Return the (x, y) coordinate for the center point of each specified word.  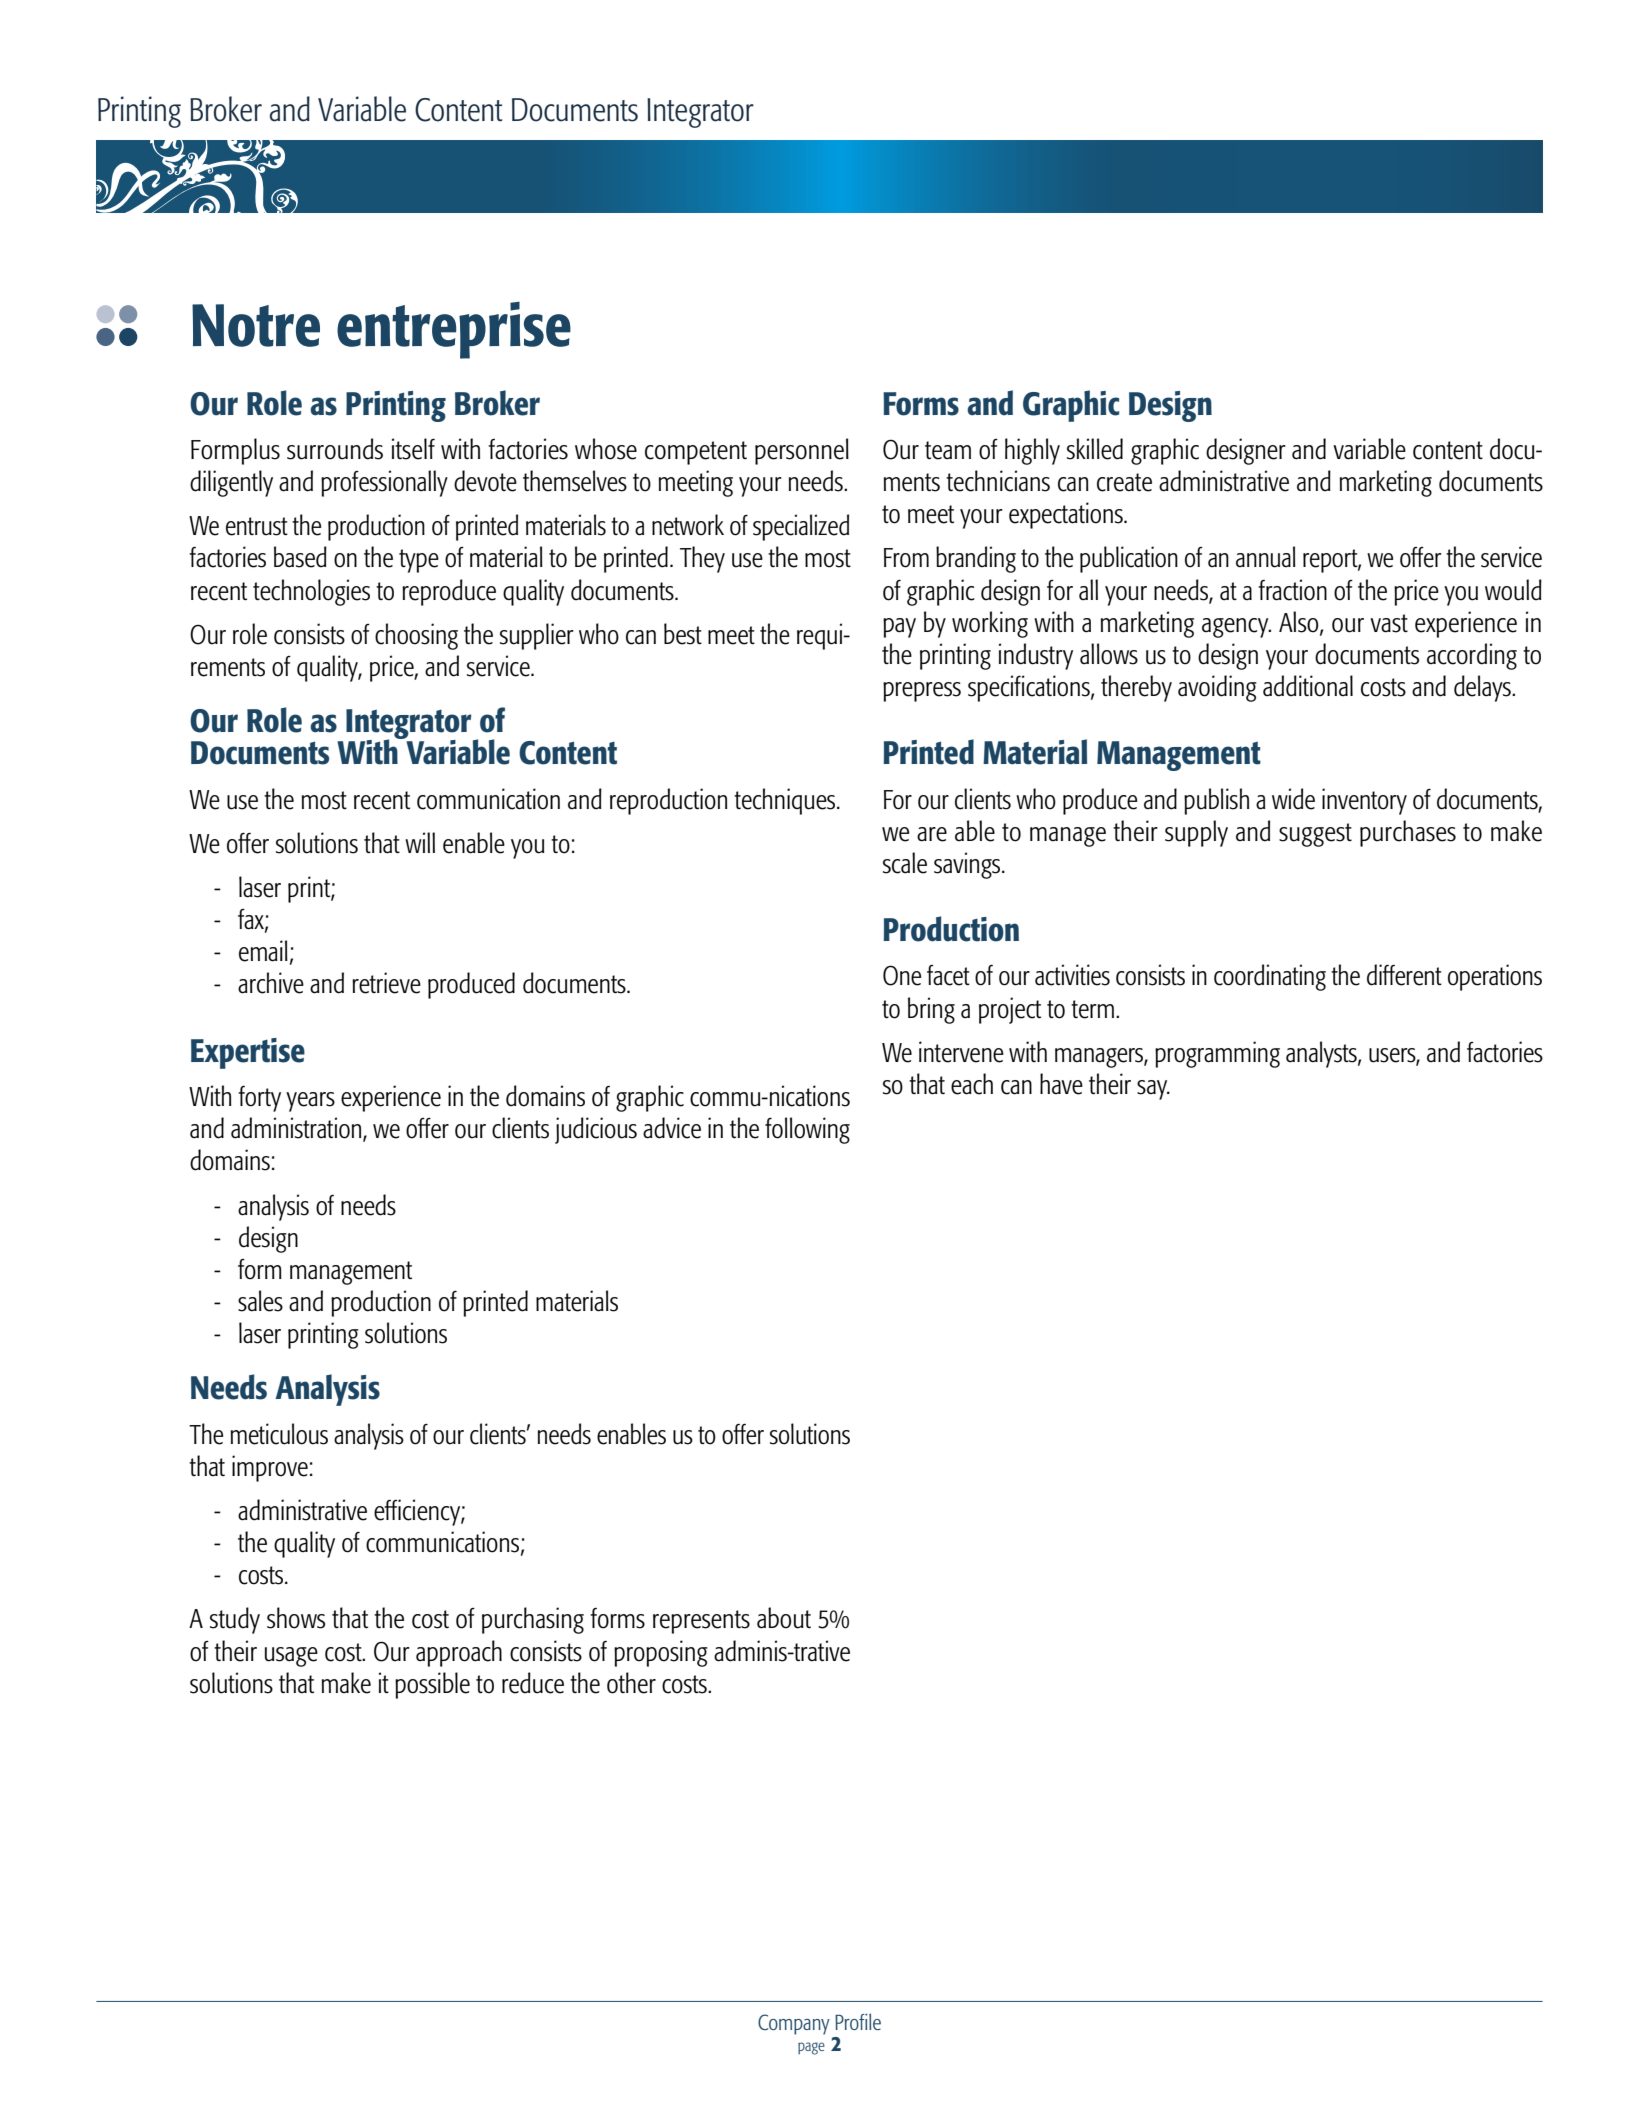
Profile (858, 2021)
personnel (802, 451)
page (811, 2048)
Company (794, 2024)
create (1124, 482)
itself (413, 449)
